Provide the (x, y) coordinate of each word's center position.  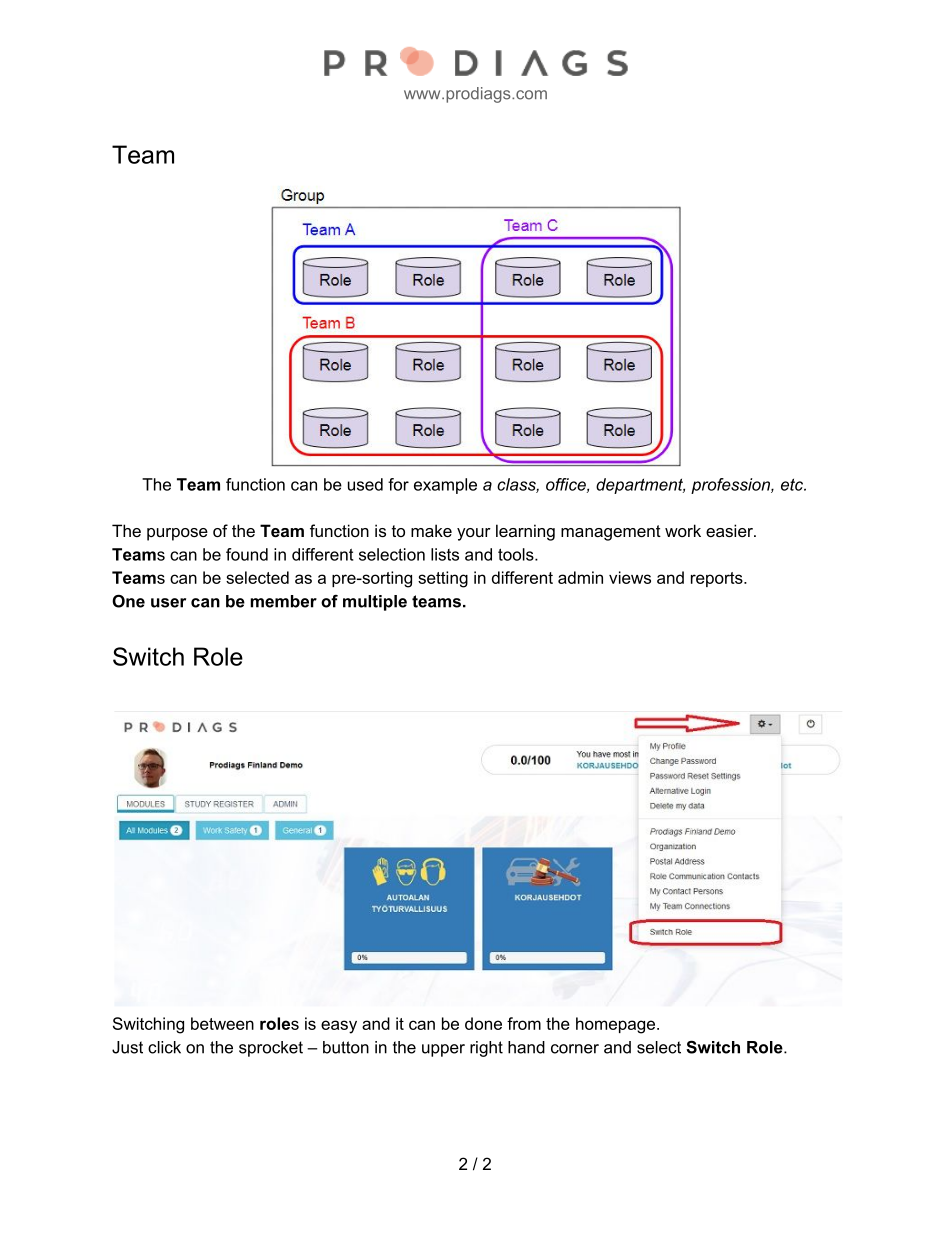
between (222, 1023)
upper (443, 1050)
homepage (615, 1025)
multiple (375, 603)
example (445, 486)
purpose (177, 534)
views (630, 577)
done (483, 1023)
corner (575, 1049)
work (683, 530)
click (164, 1047)
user (168, 603)
